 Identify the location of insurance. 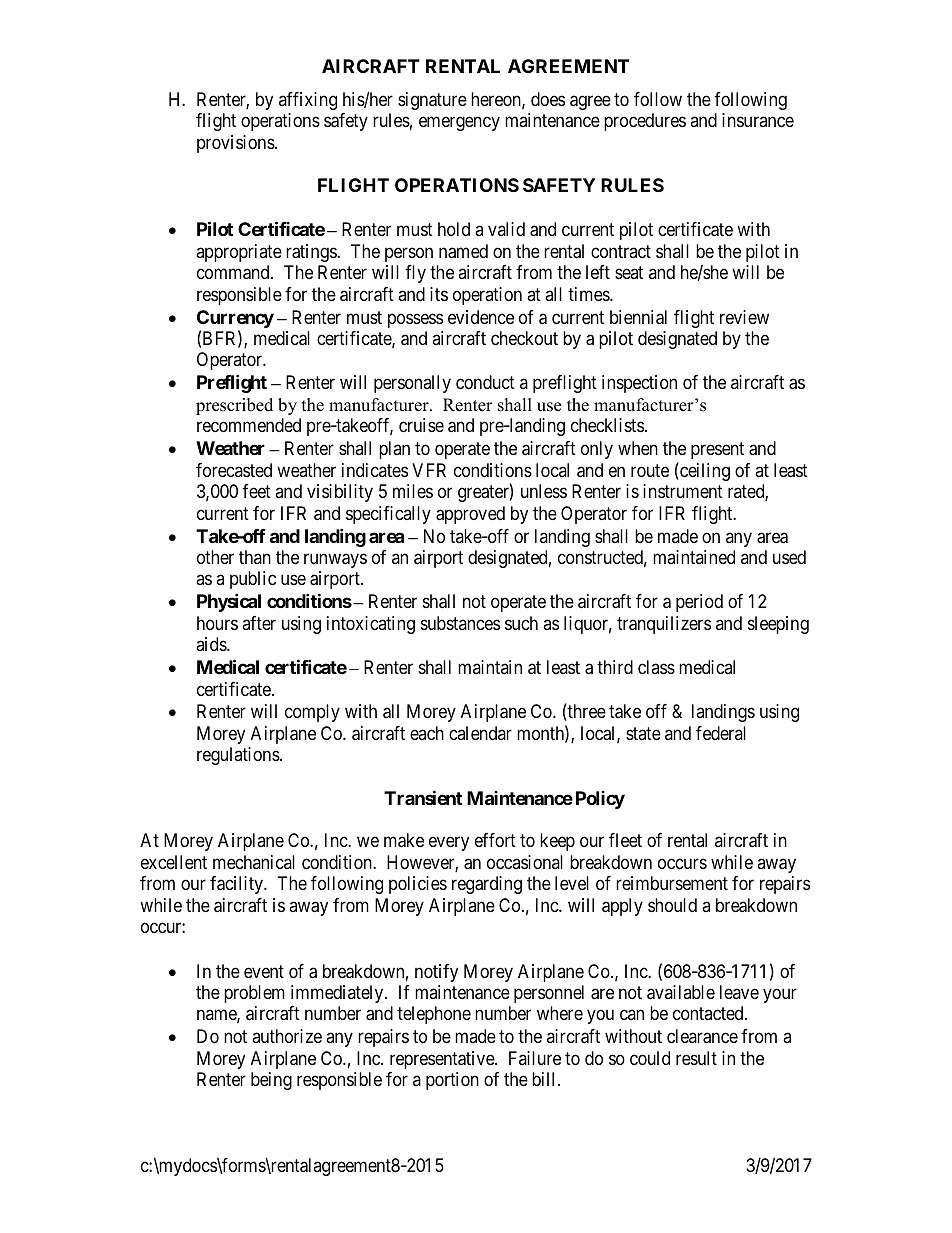
(758, 120).
